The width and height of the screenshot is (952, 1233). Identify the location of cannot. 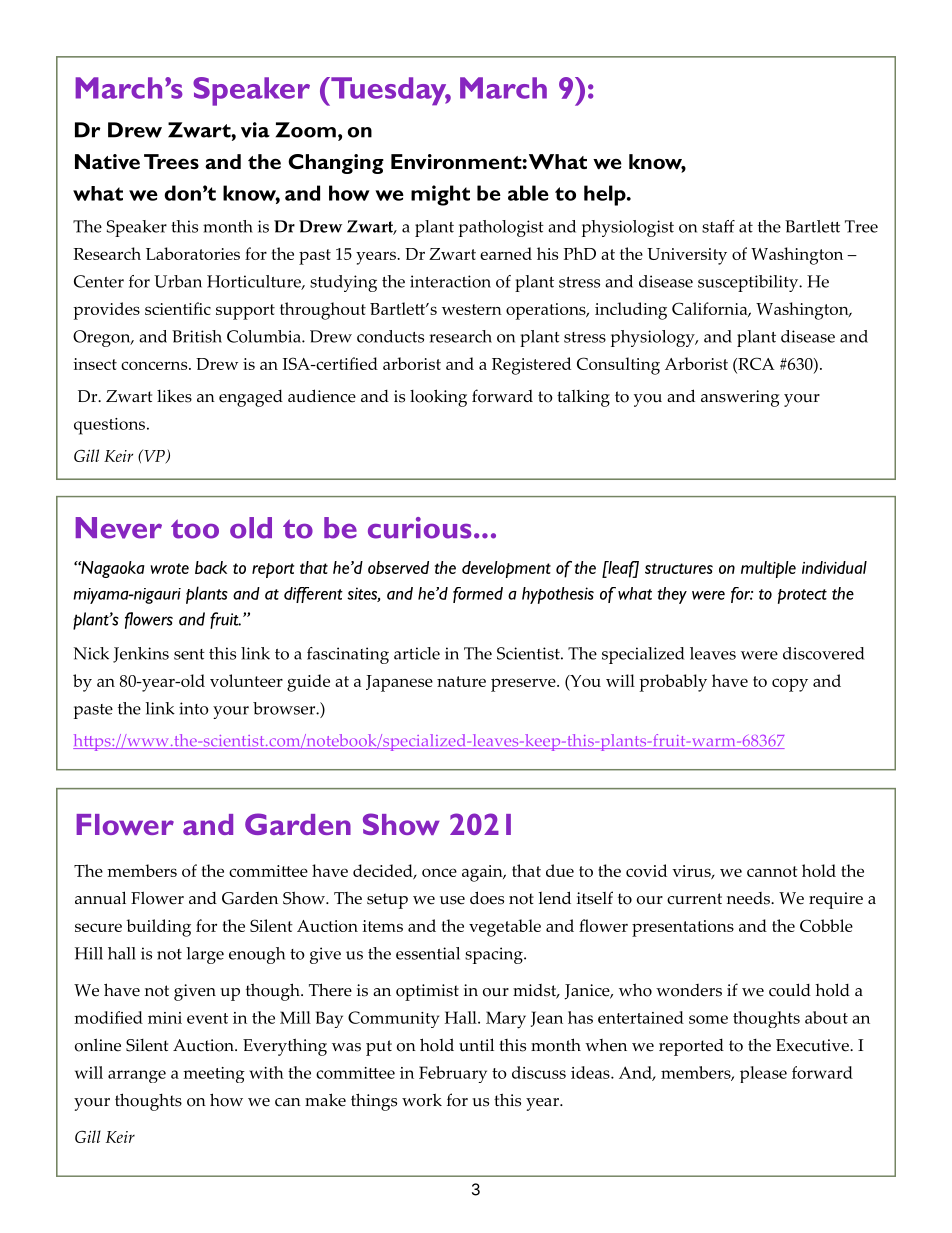
(772, 871).
